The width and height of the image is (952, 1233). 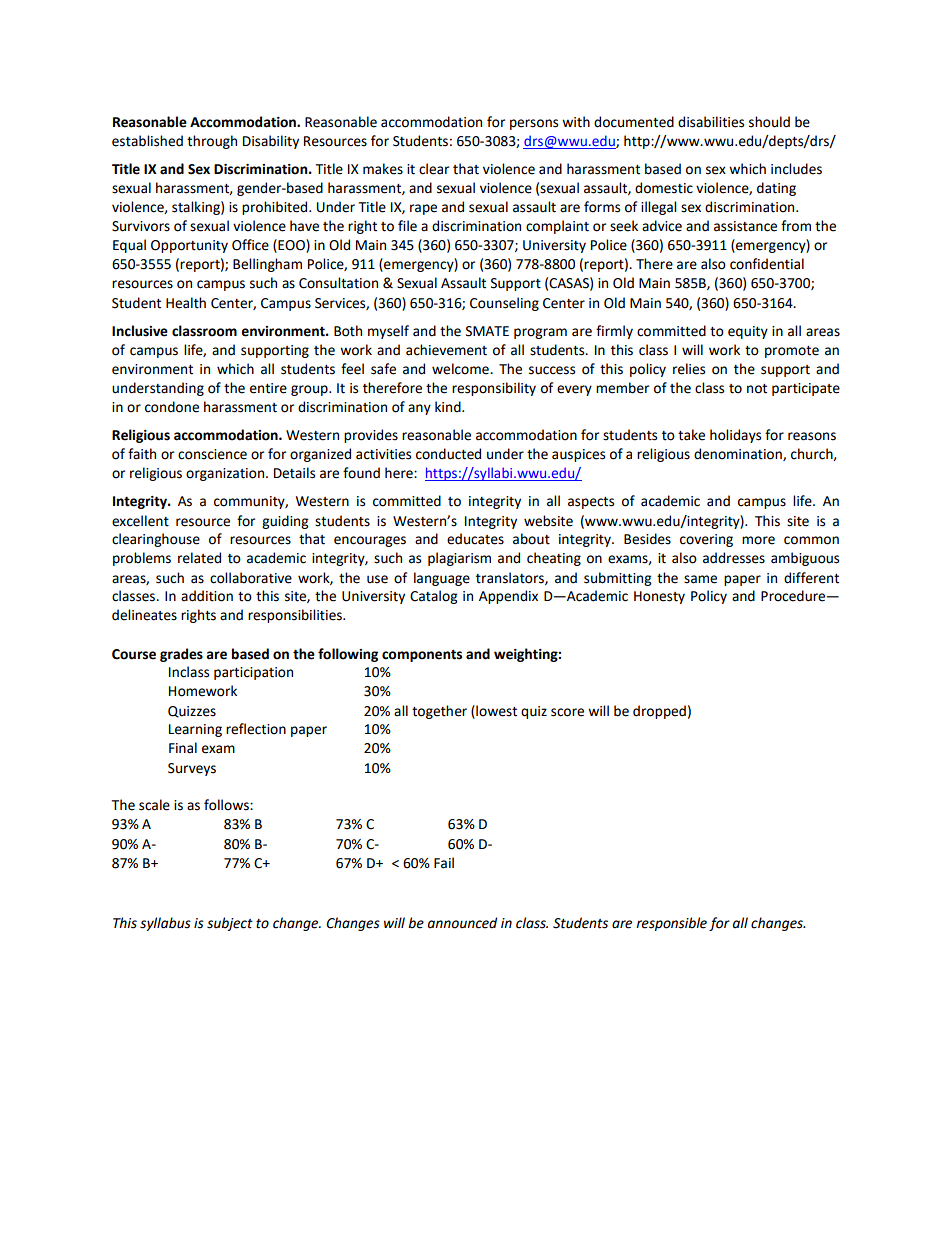 What do you see at coordinates (534, 124) in the image?
I see `persons` at bounding box center [534, 124].
